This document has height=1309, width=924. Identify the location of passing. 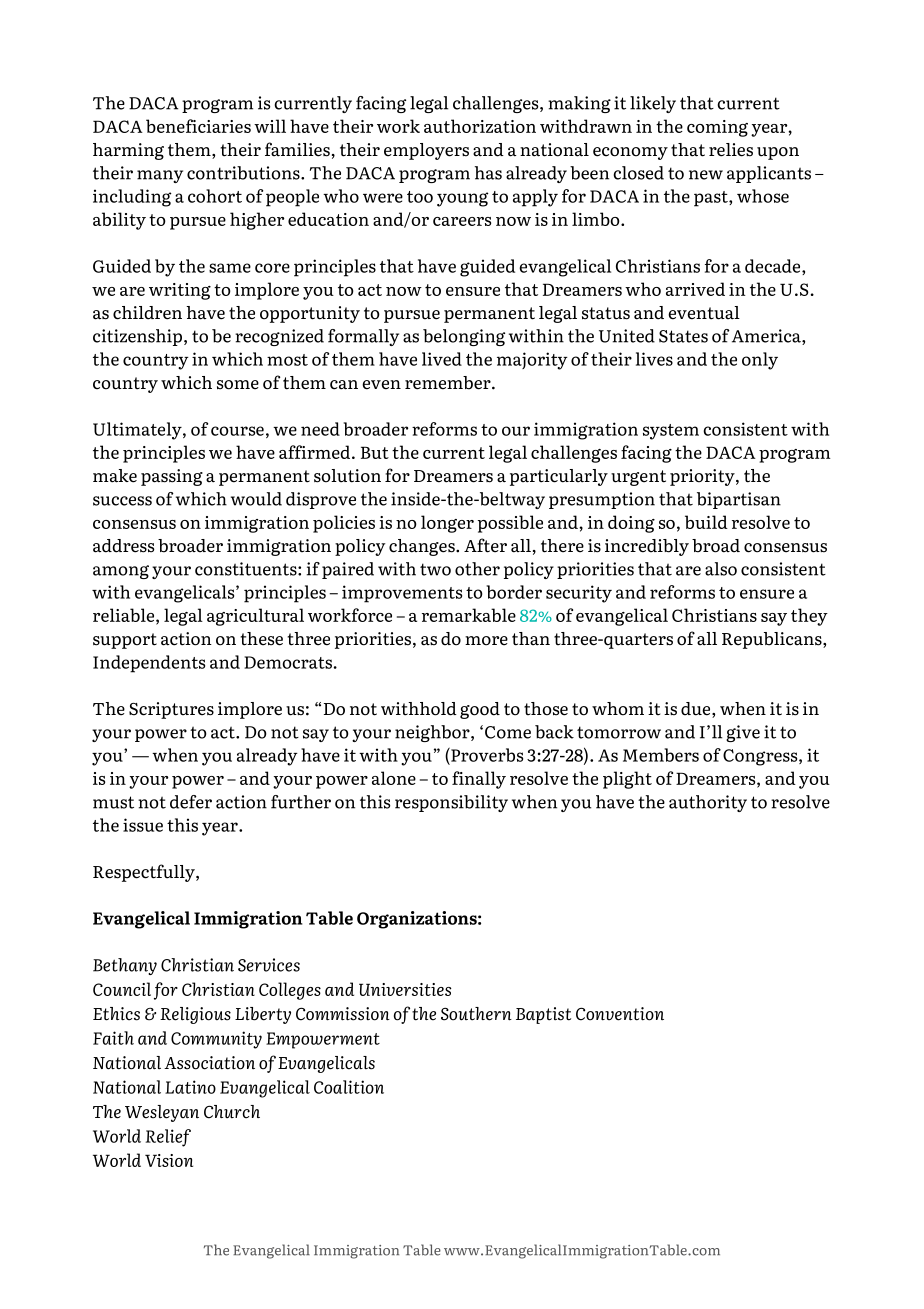
(172, 477).
